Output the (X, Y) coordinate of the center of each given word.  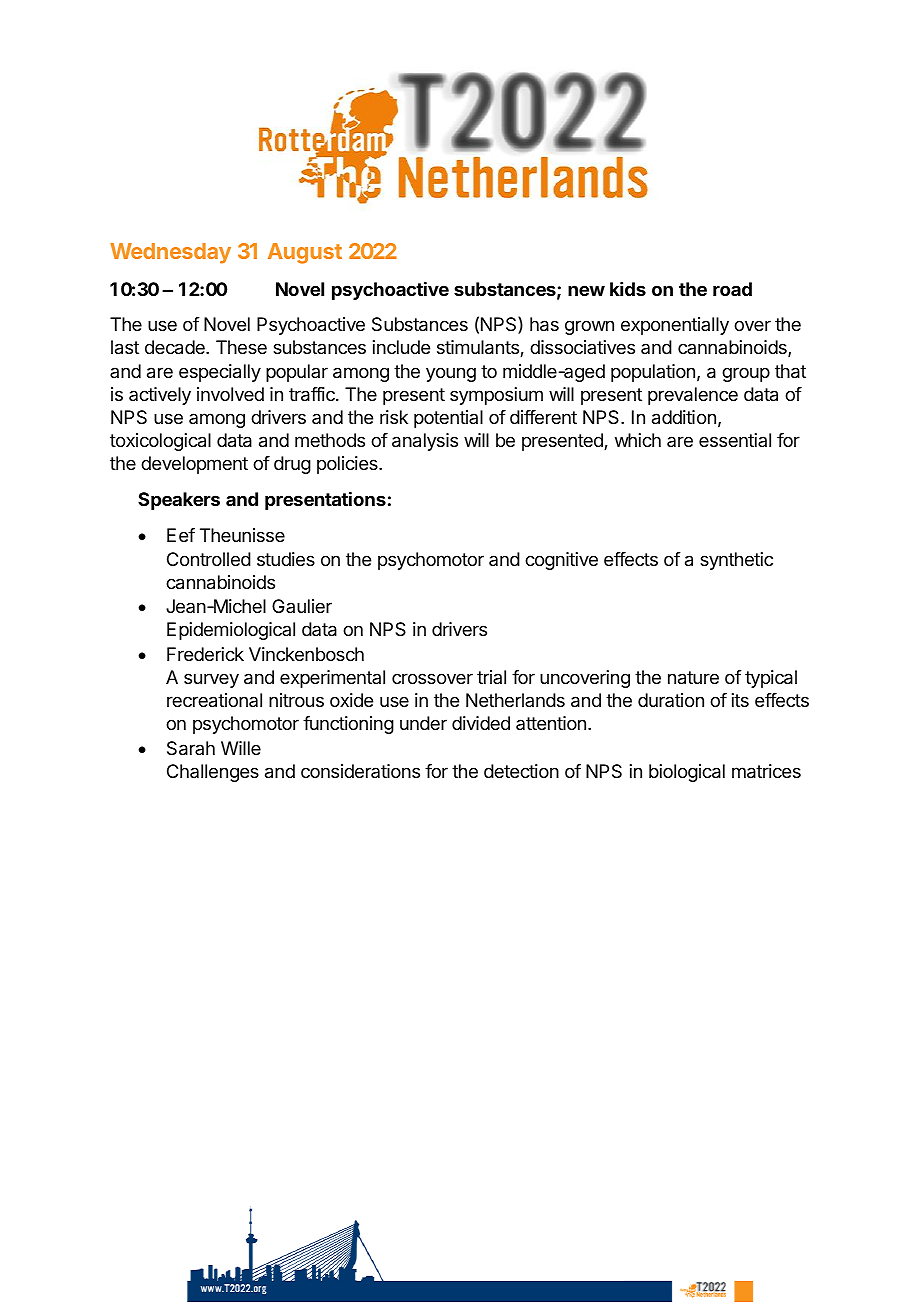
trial (491, 677)
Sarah (191, 748)
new (586, 290)
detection (521, 771)
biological (687, 773)
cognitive (561, 561)
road (732, 289)
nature (693, 678)
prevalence (693, 396)
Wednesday (170, 253)
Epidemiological (231, 631)
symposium (496, 396)
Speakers (179, 501)
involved (230, 394)
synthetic (736, 561)
